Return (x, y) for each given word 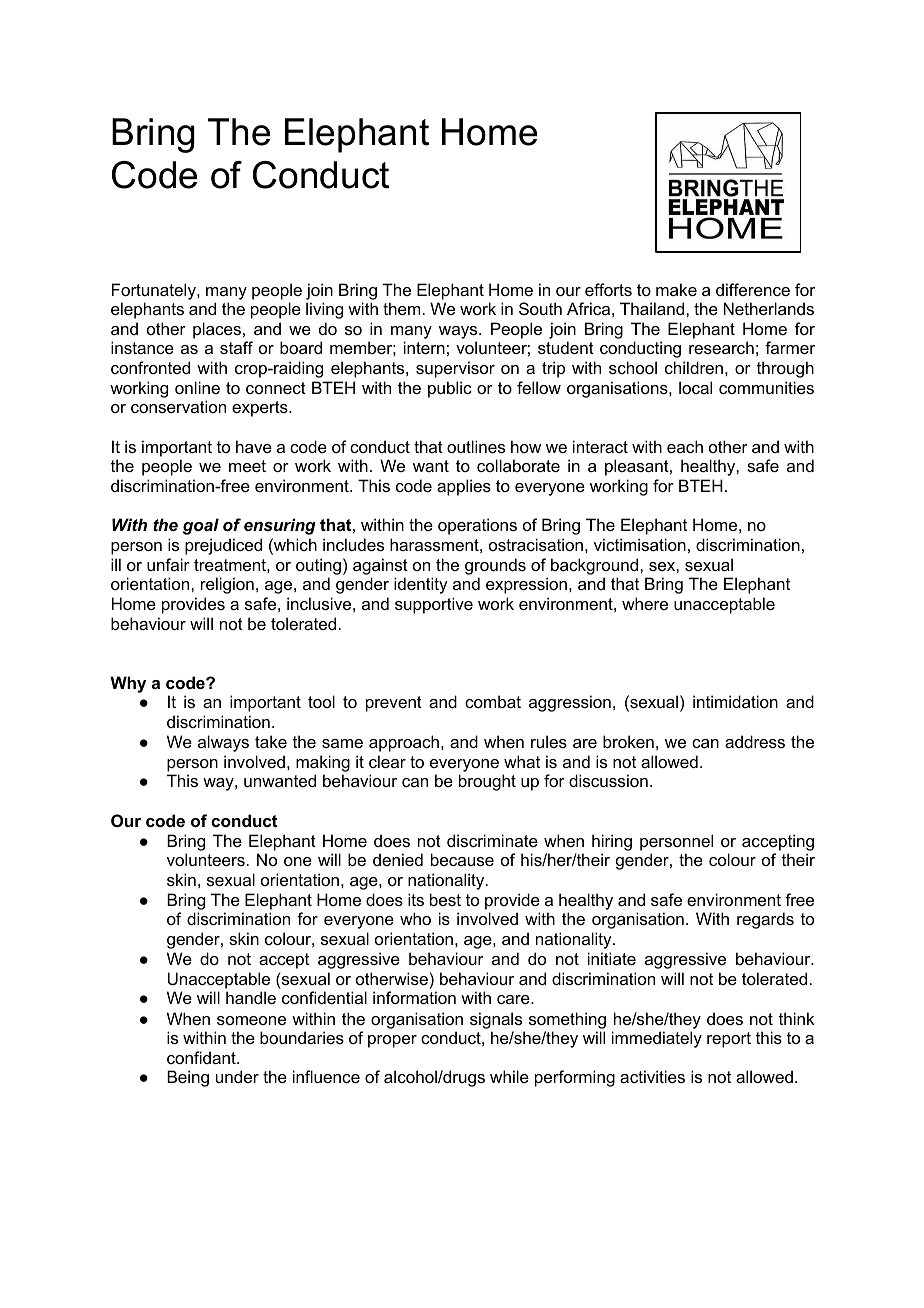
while (509, 1076)
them (401, 308)
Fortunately (155, 291)
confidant (202, 1057)
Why (128, 684)
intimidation (735, 701)
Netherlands (769, 308)
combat (493, 701)
